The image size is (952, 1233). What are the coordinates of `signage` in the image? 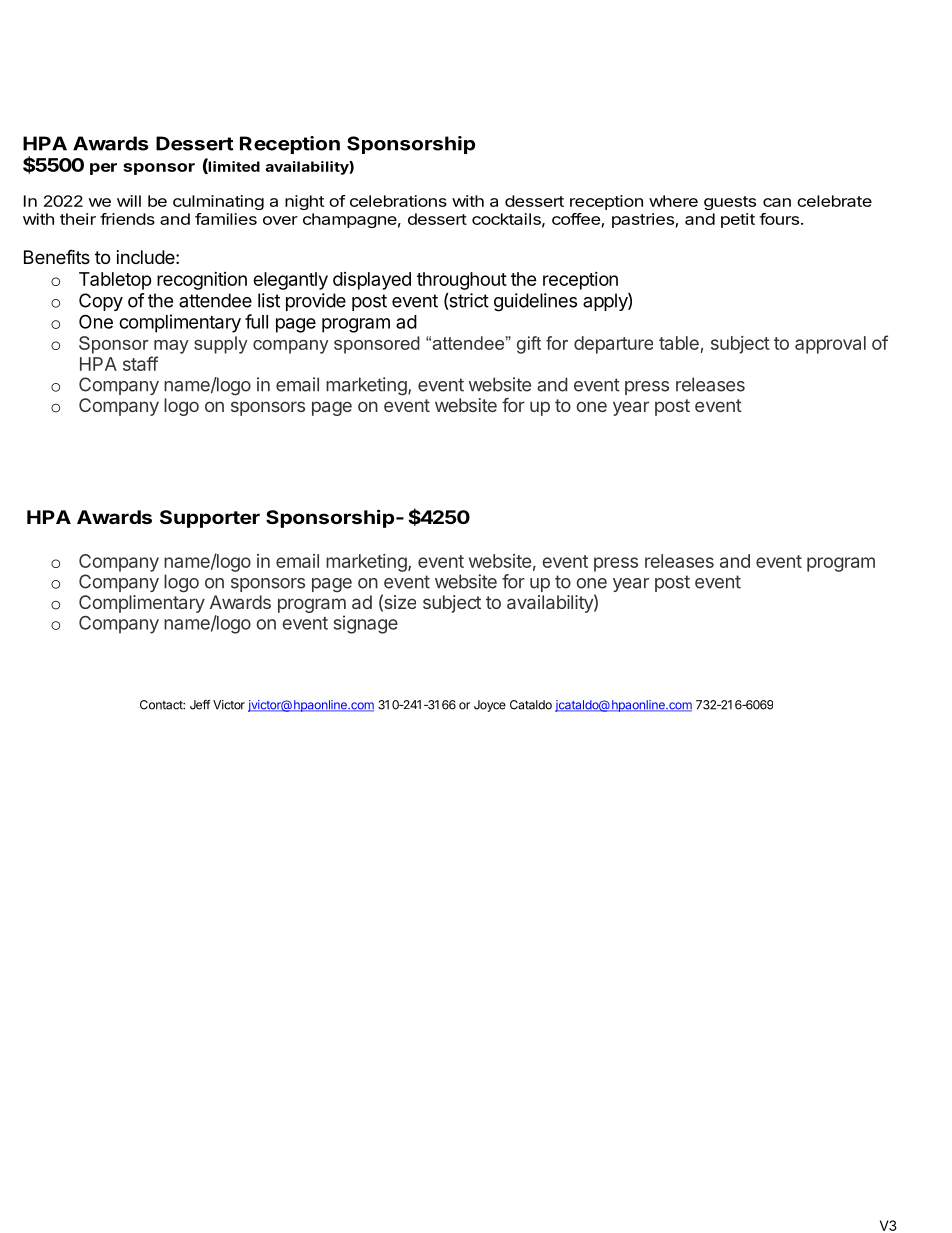 It's located at (365, 624).
